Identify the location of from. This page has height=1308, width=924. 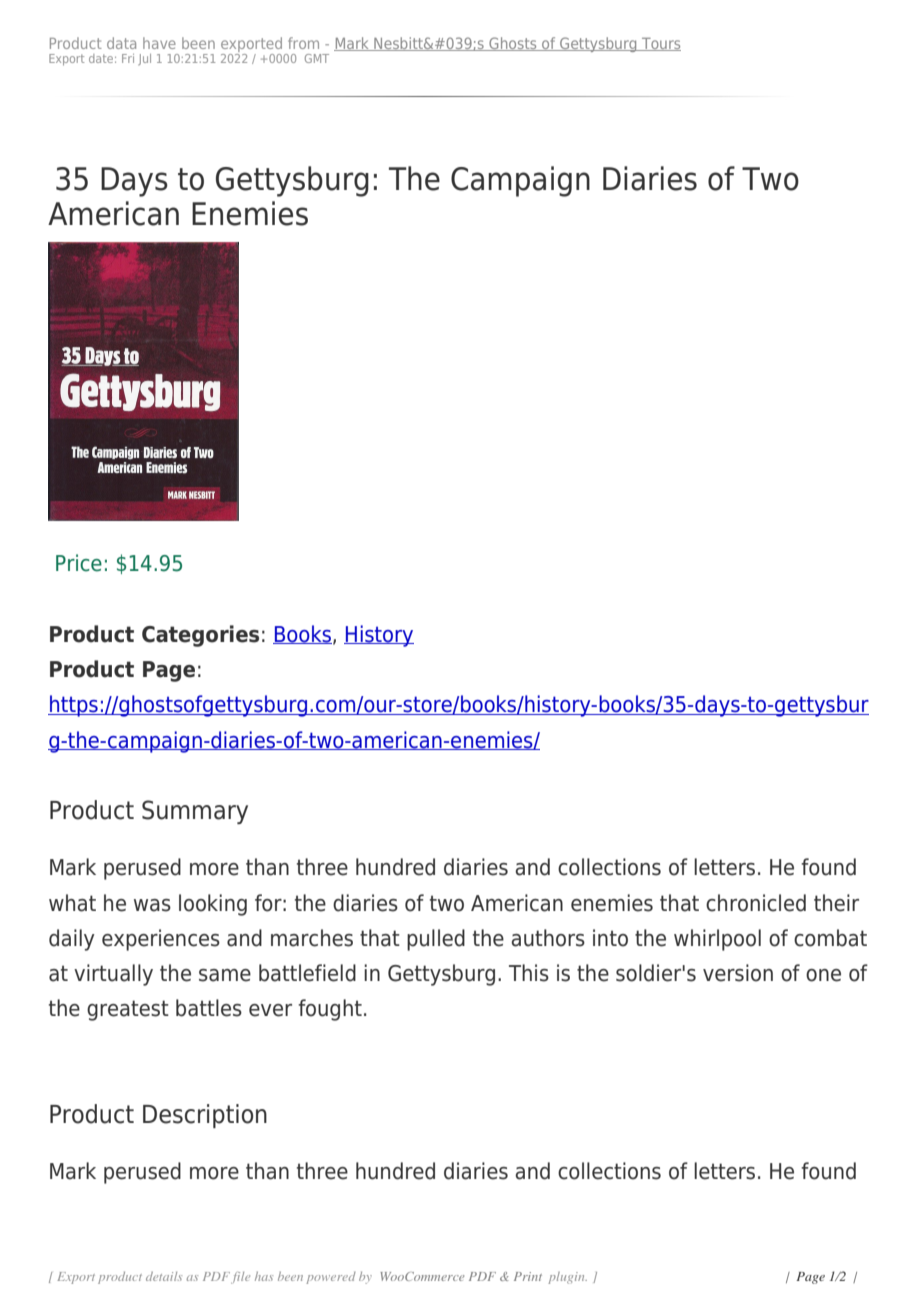
(303, 43).
